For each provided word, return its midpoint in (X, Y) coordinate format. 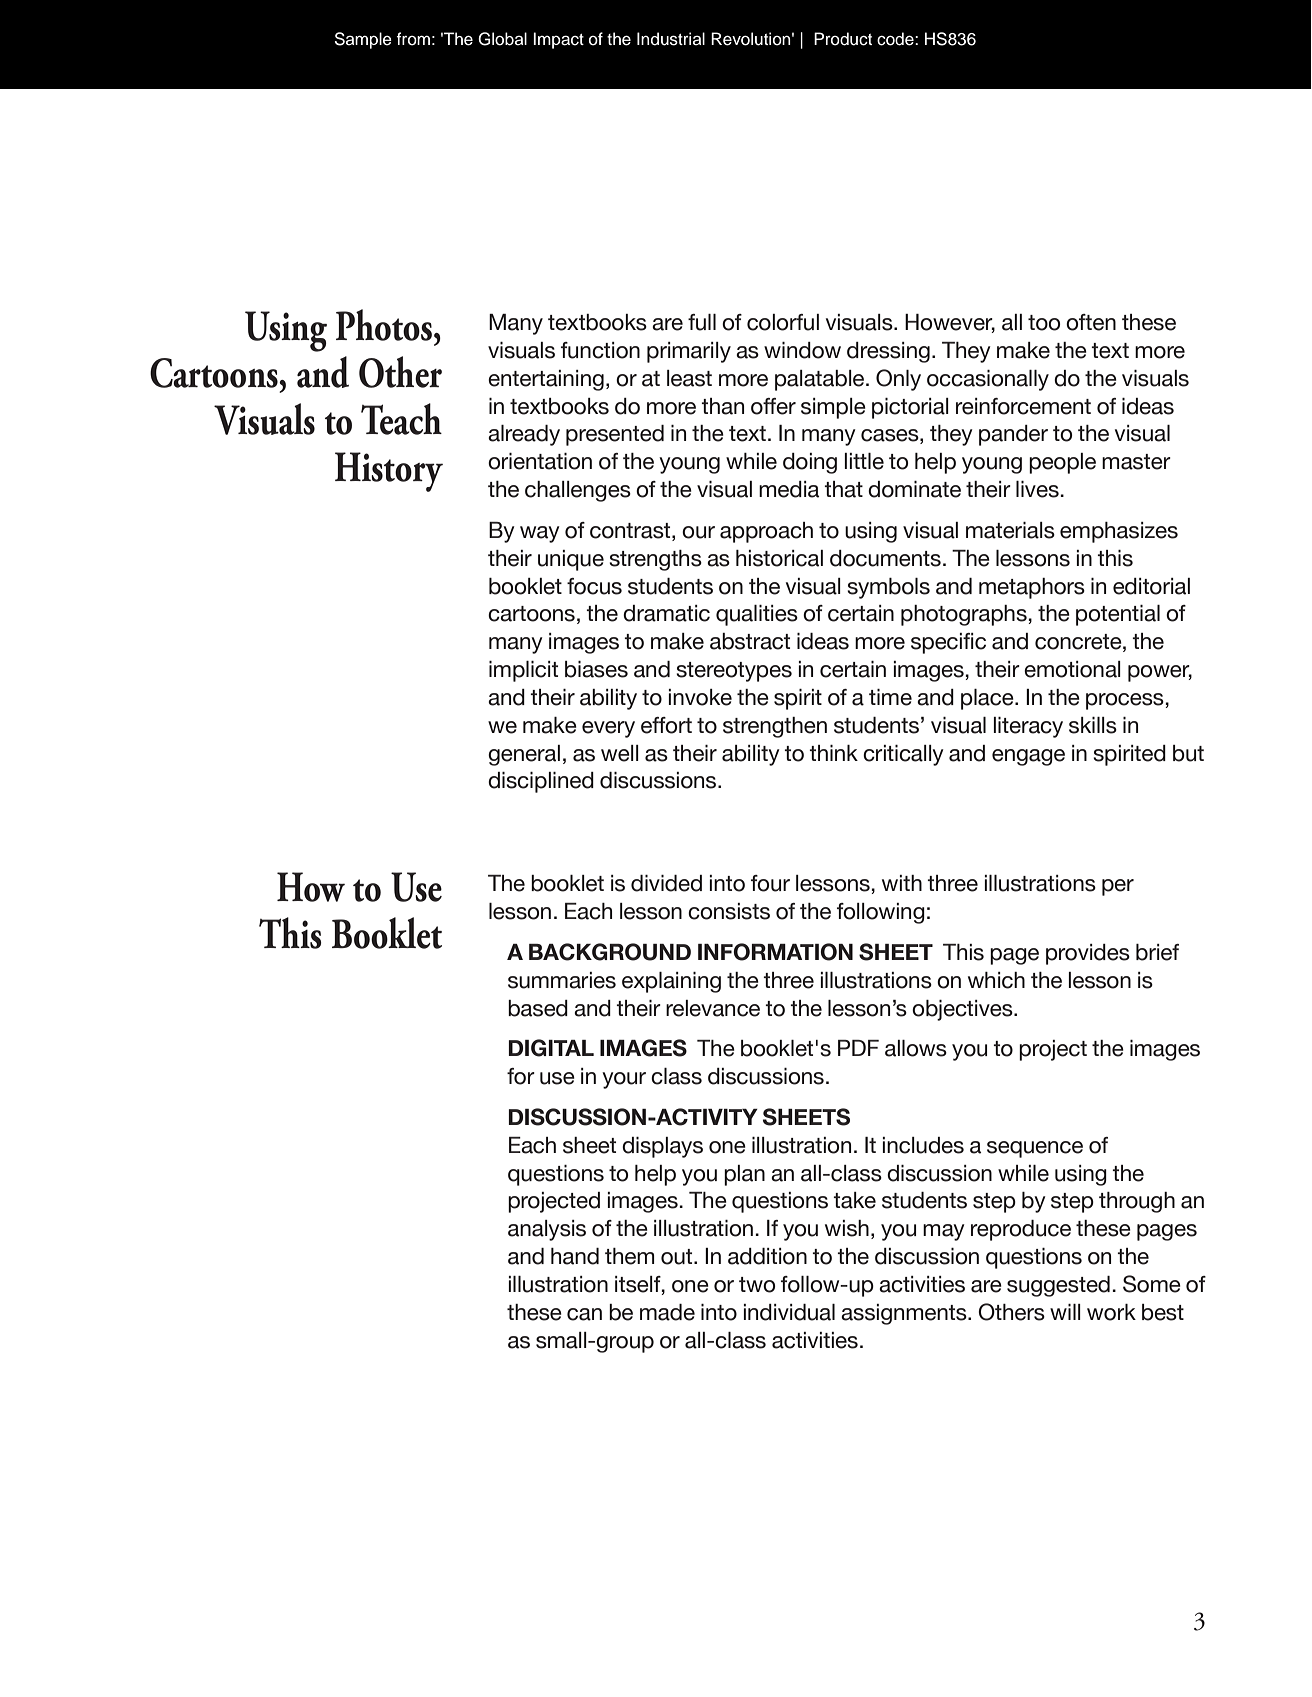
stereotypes (734, 672)
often (1091, 322)
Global (502, 39)
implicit (523, 671)
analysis (547, 1230)
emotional (1072, 669)
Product (843, 39)
